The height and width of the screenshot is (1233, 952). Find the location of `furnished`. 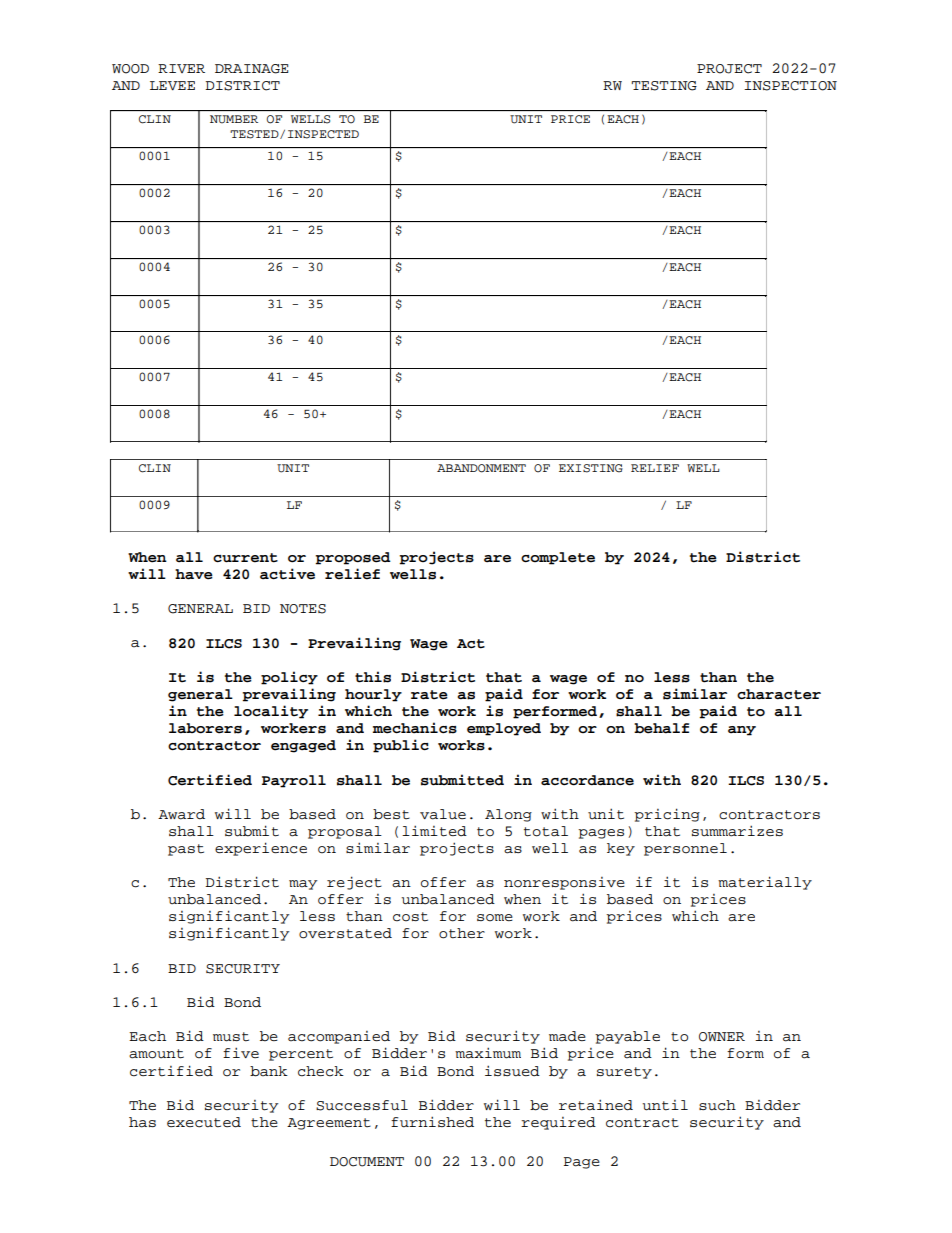

furnished is located at coordinates (432, 1122).
